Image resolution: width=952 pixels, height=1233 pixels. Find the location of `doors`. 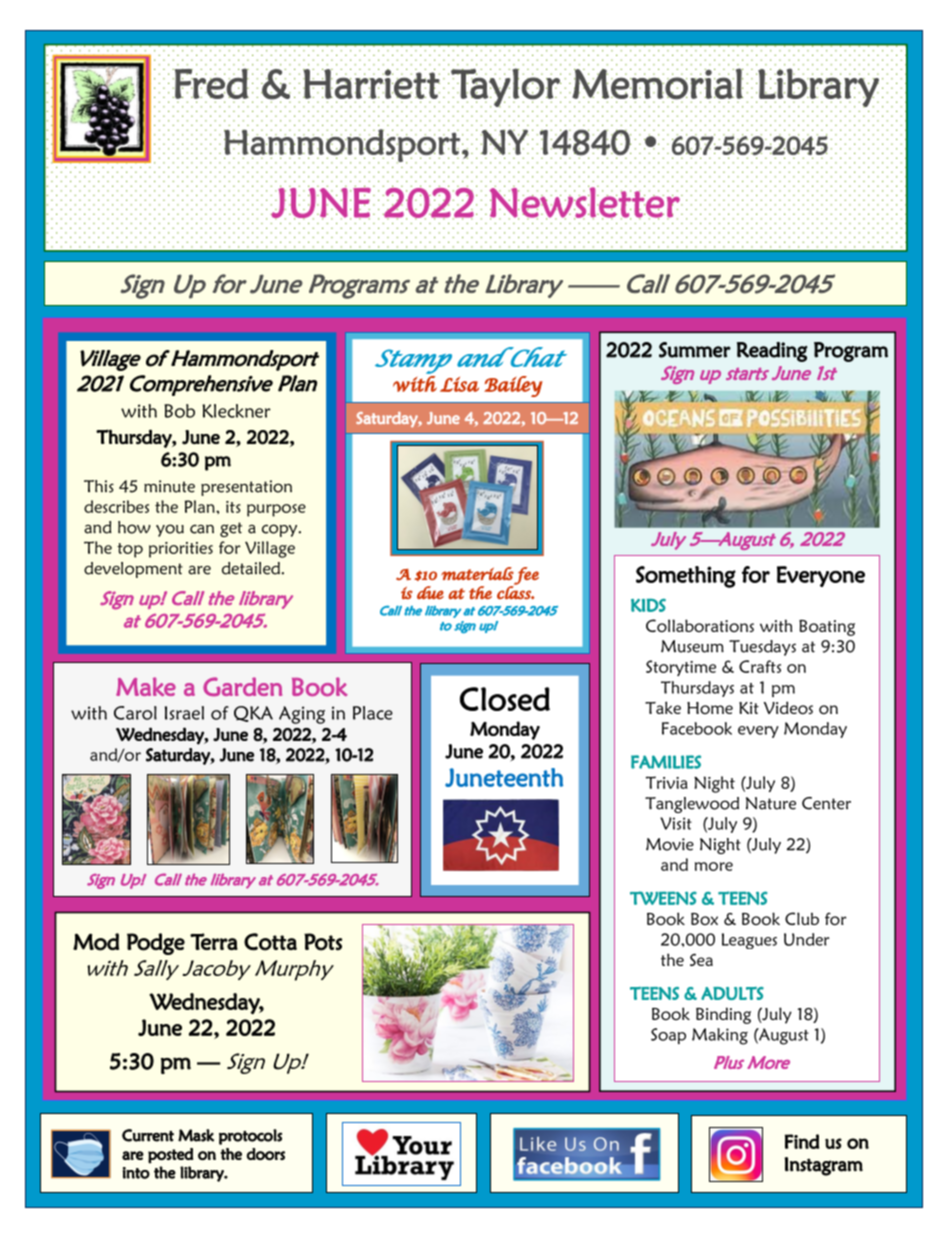

doors is located at coordinates (266, 1154).
